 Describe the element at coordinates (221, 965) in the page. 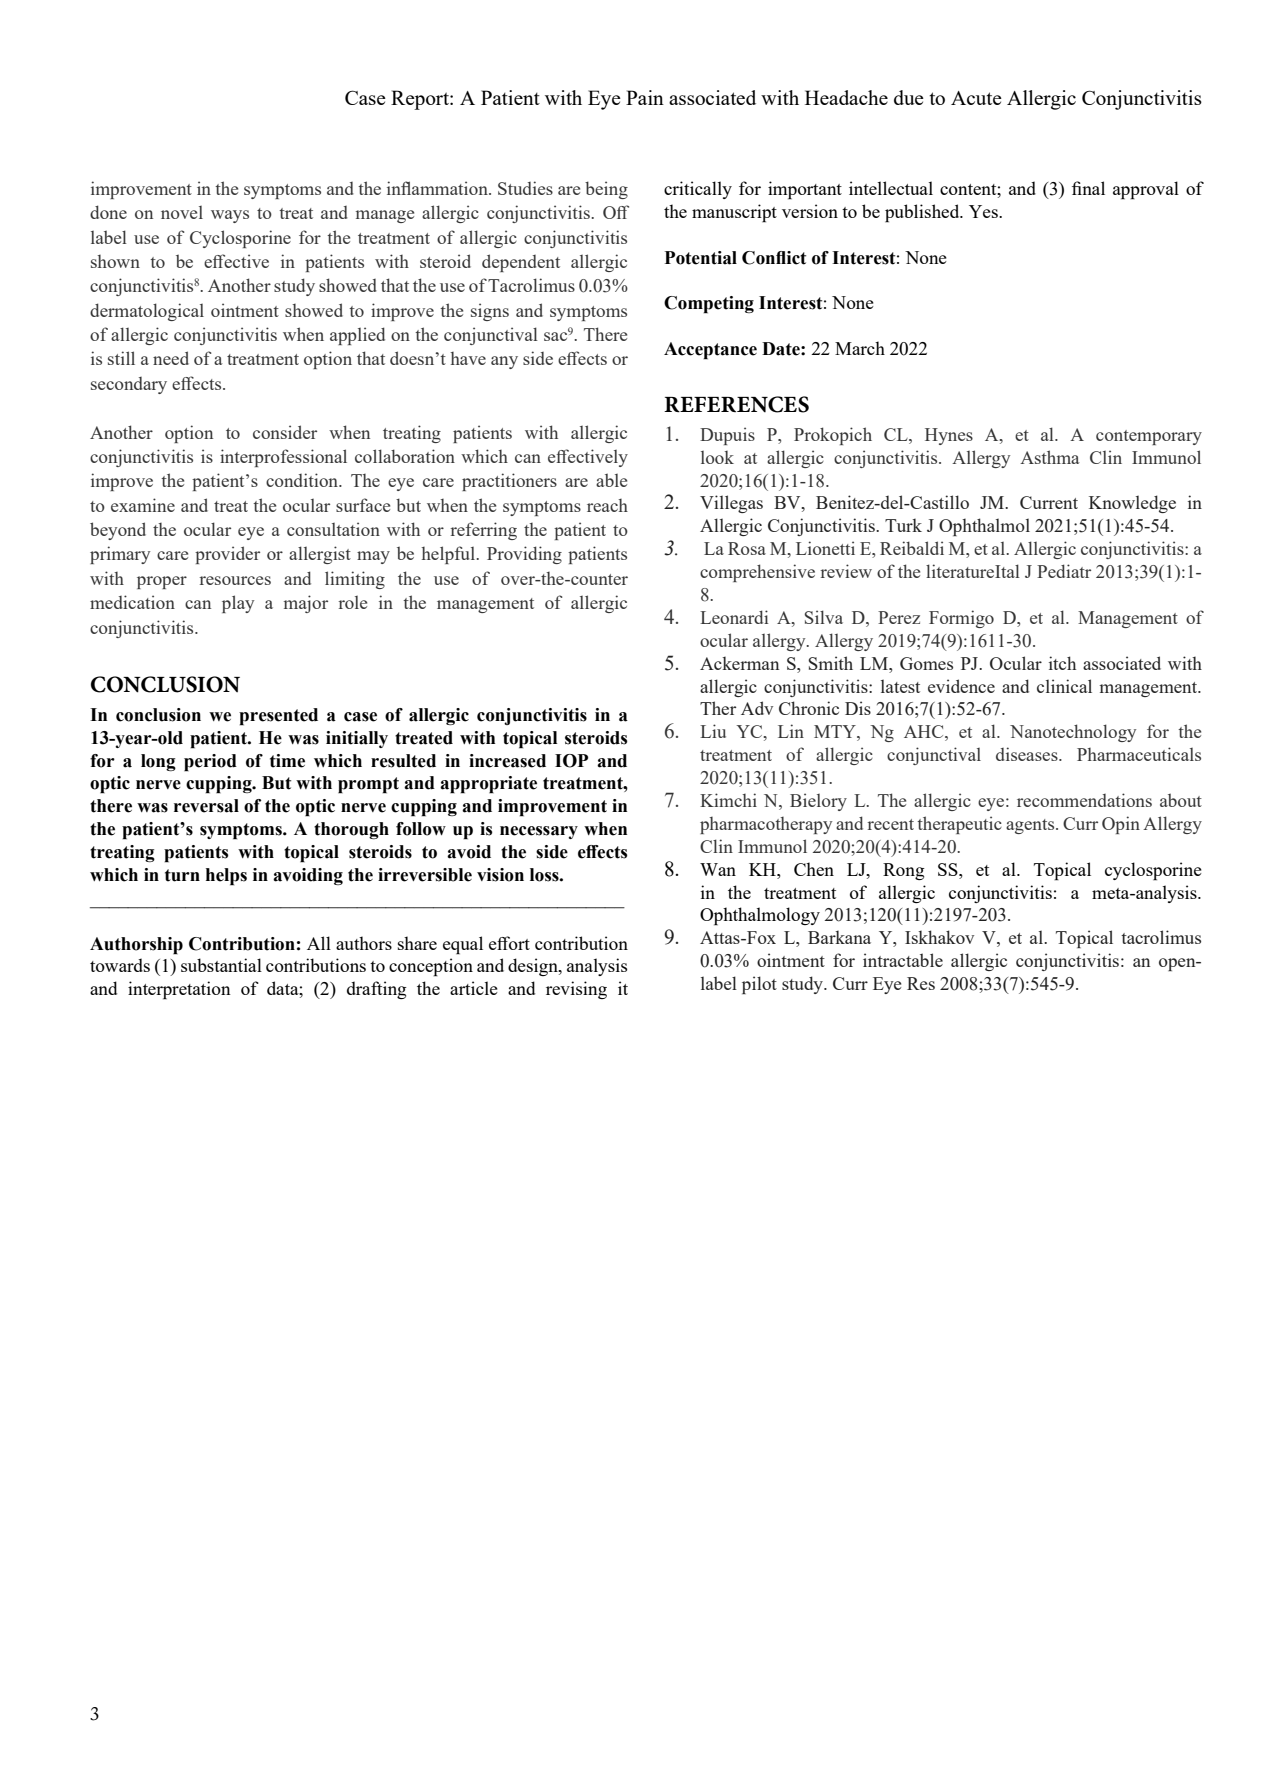

I see `substantial` at that location.
